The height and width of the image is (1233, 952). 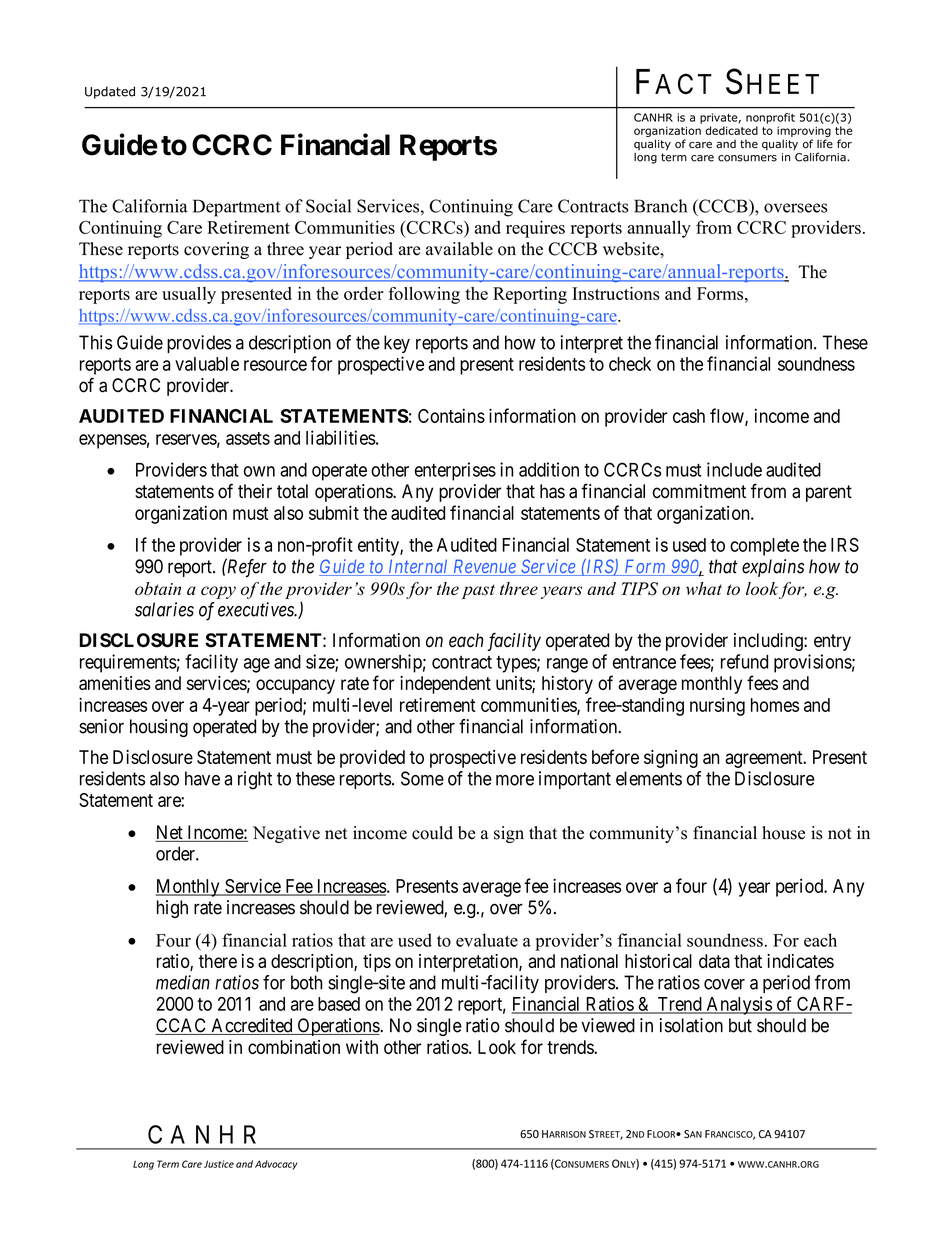 I want to click on enterprises, so click(x=455, y=471).
